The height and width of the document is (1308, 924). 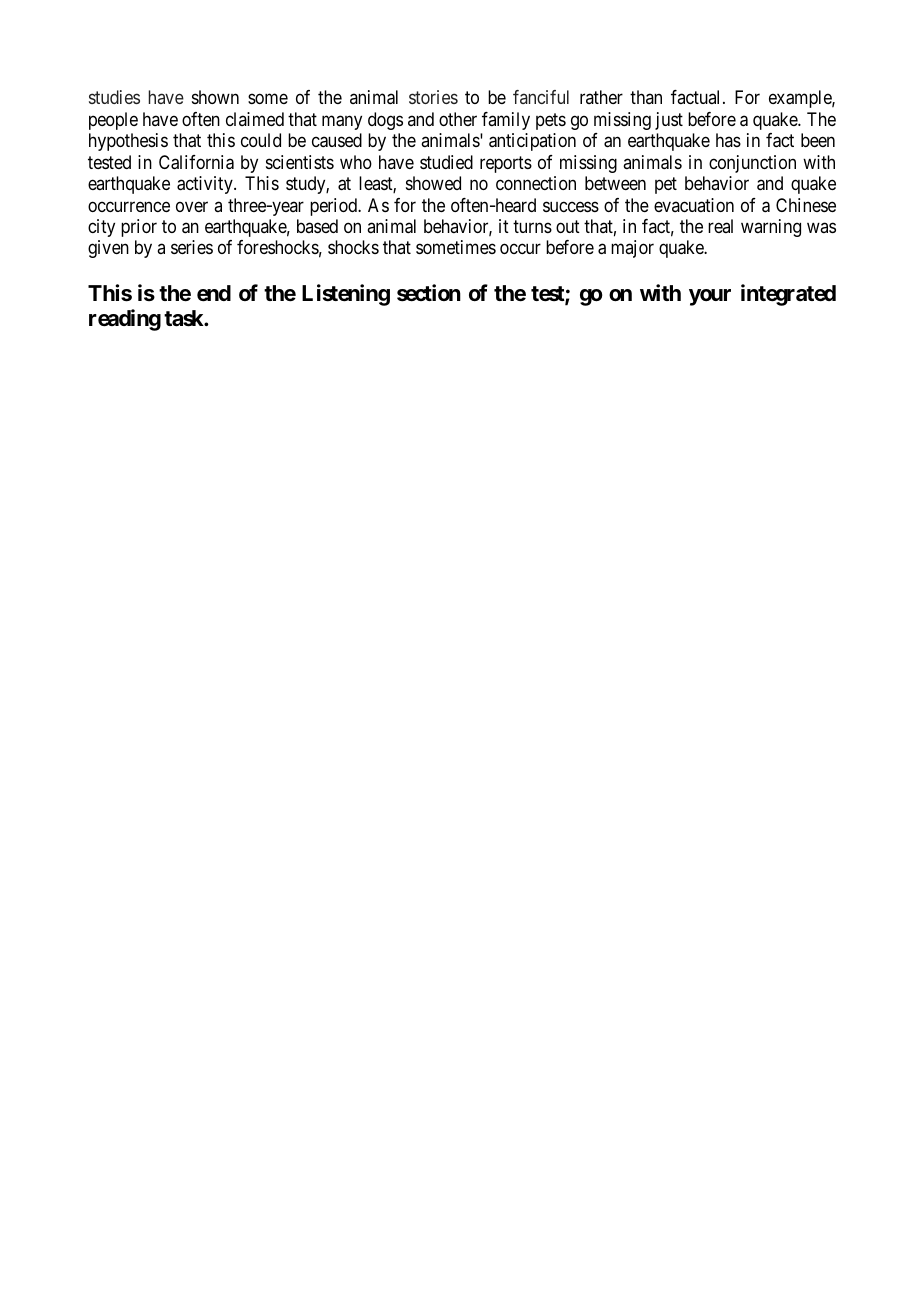 What do you see at coordinates (215, 97) in the document?
I see `shown` at bounding box center [215, 97].
